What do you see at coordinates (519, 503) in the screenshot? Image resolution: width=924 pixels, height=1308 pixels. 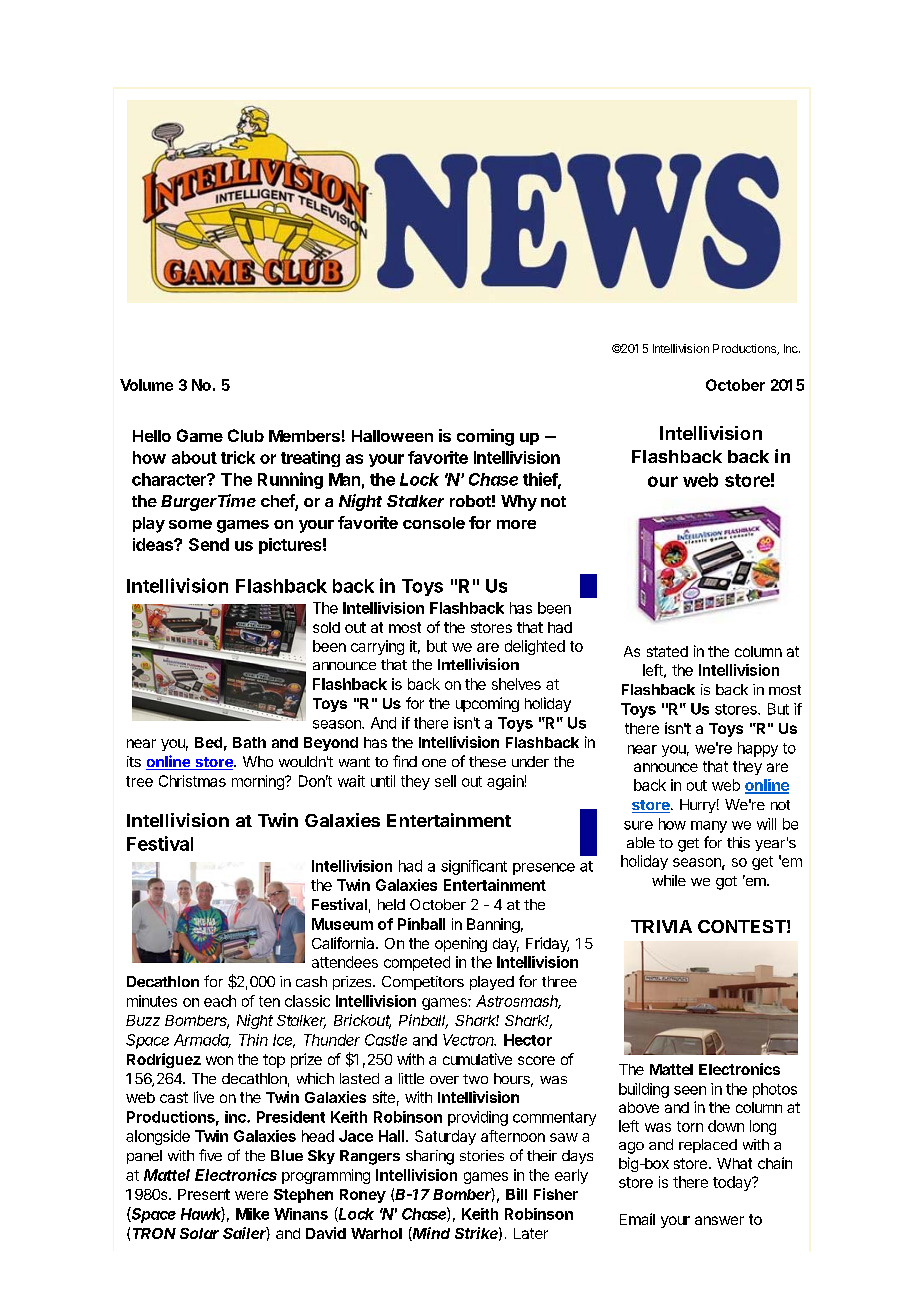 I see `Why` at bounding box center [519, 503].
